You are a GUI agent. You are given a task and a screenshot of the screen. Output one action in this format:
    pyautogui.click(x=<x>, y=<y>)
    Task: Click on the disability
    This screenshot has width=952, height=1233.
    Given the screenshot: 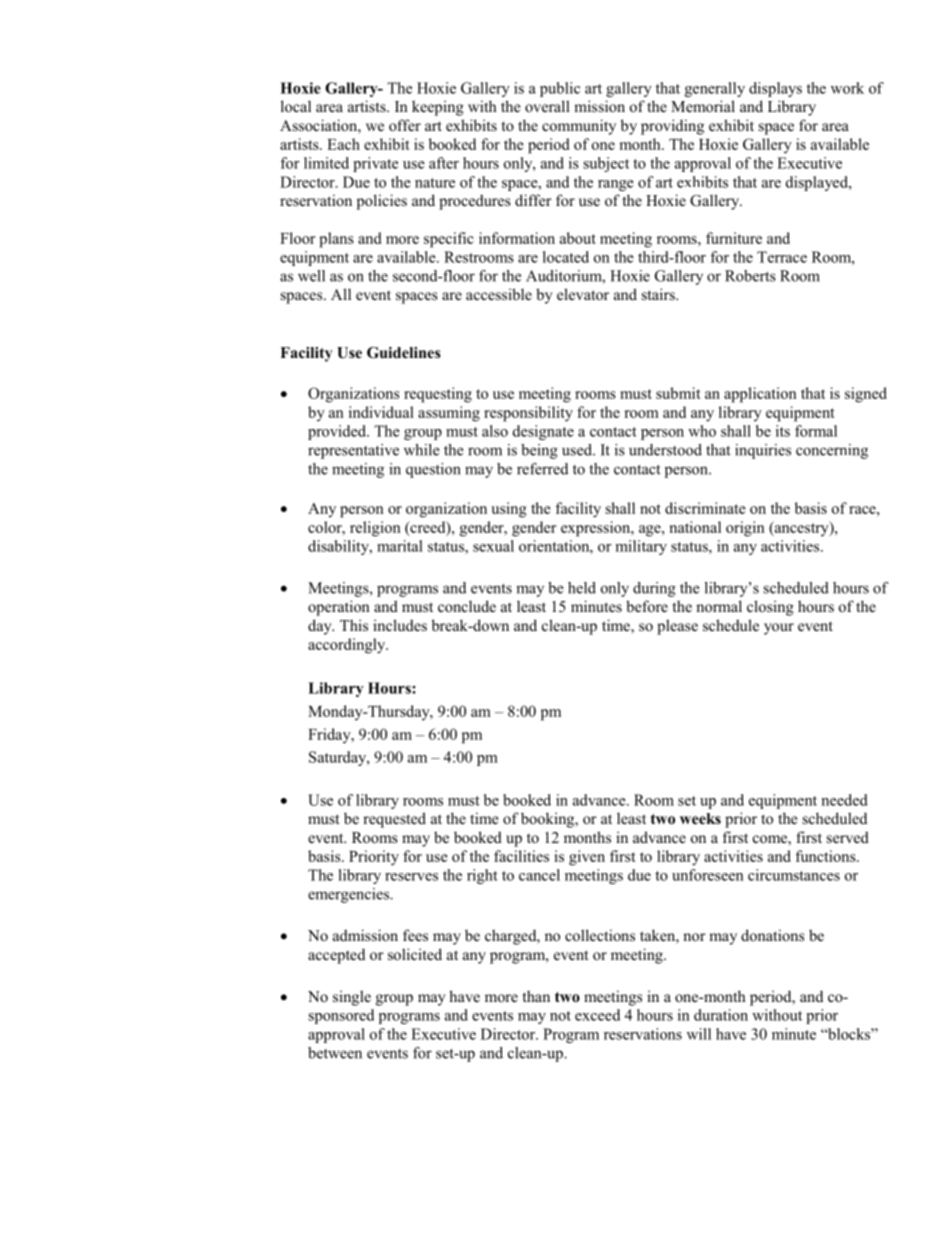 What is the action you would take?
    pyautogui.click(x=339, y=547)
